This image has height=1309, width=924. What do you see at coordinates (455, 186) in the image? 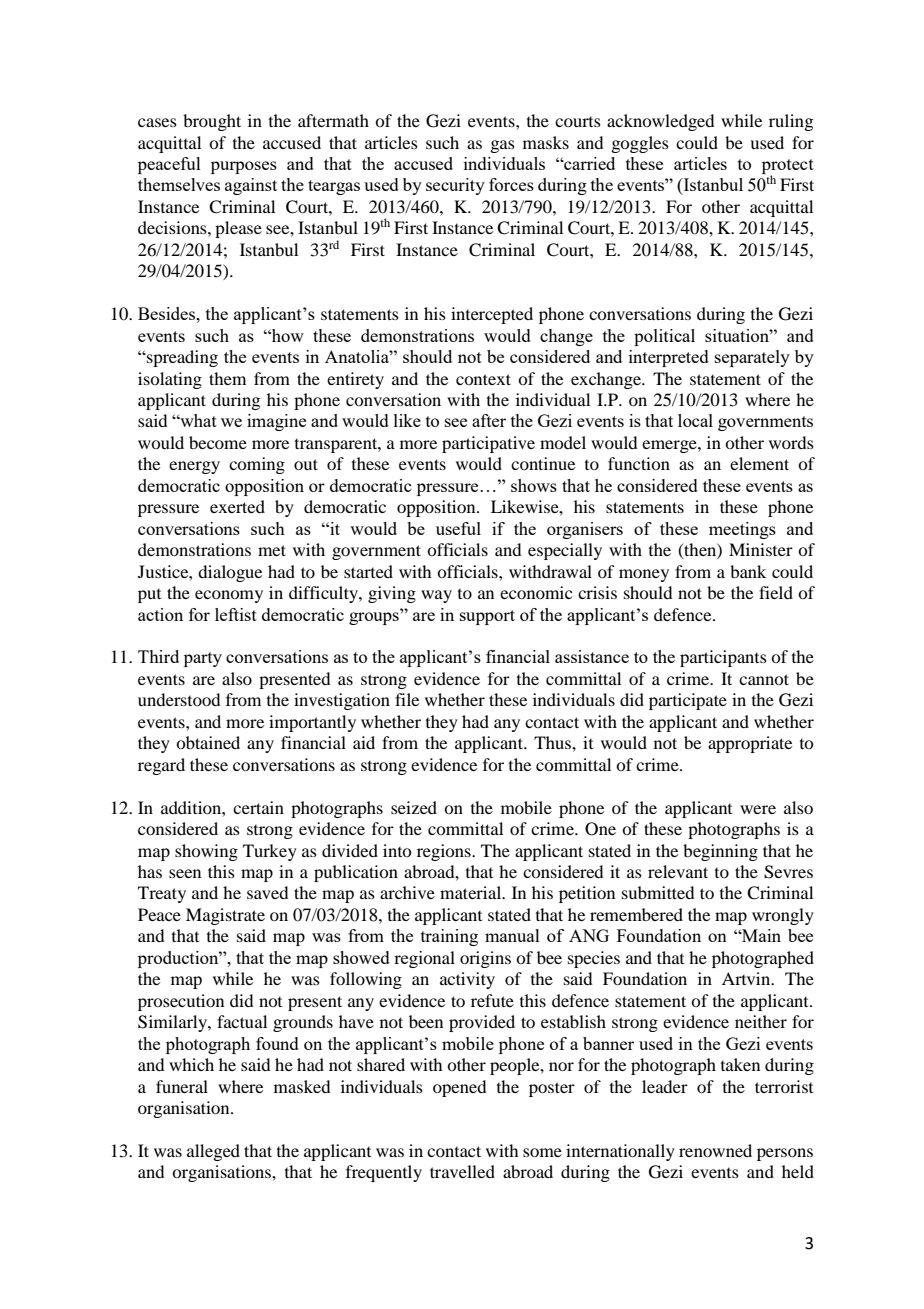
I see `security` at bounding box center [455, 186].
